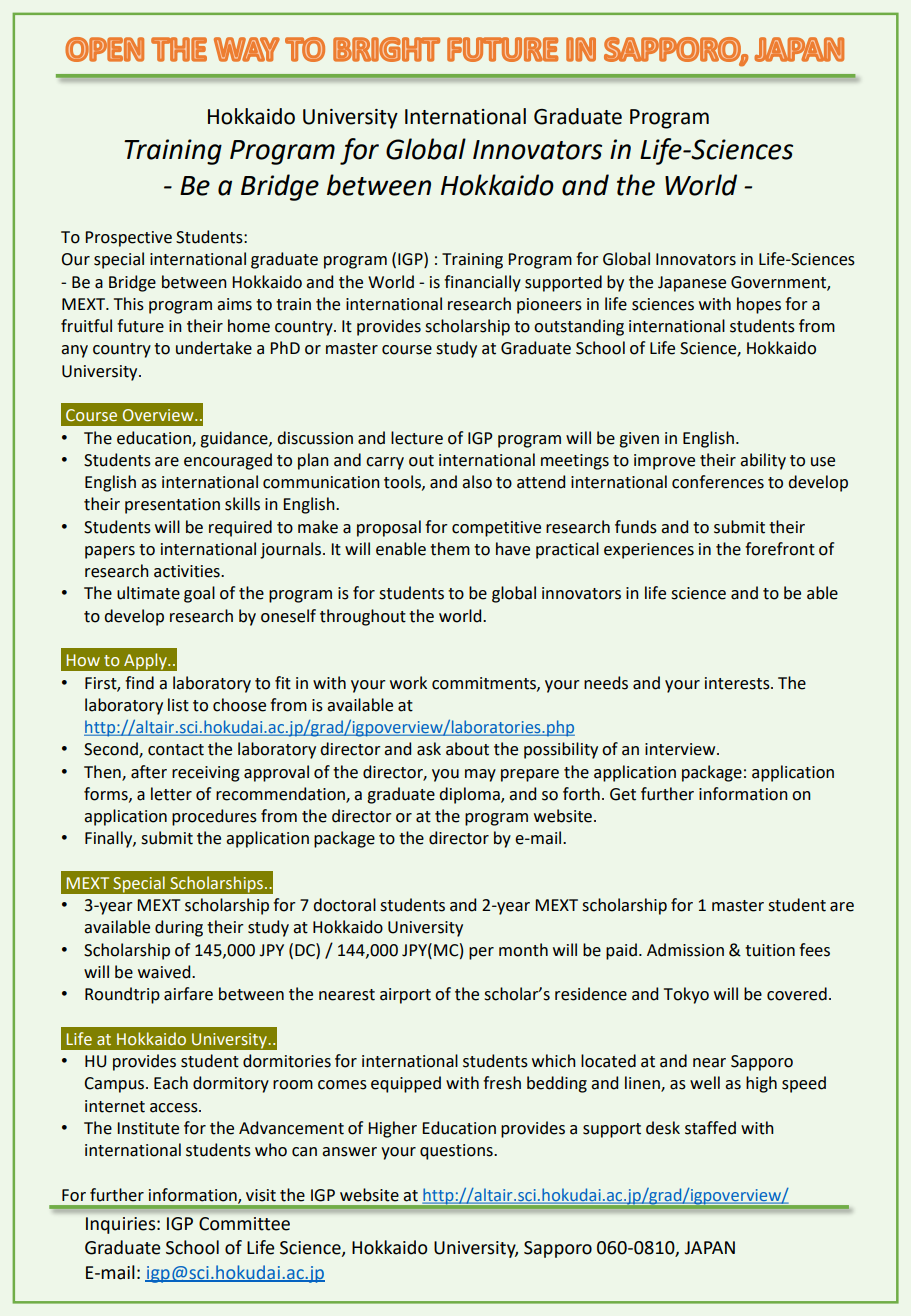 The width and height of the image is (911, 1316). What do you see at coordinates (759, 305) in the image?
I see `hopes` at bounding box center [759, 305].
